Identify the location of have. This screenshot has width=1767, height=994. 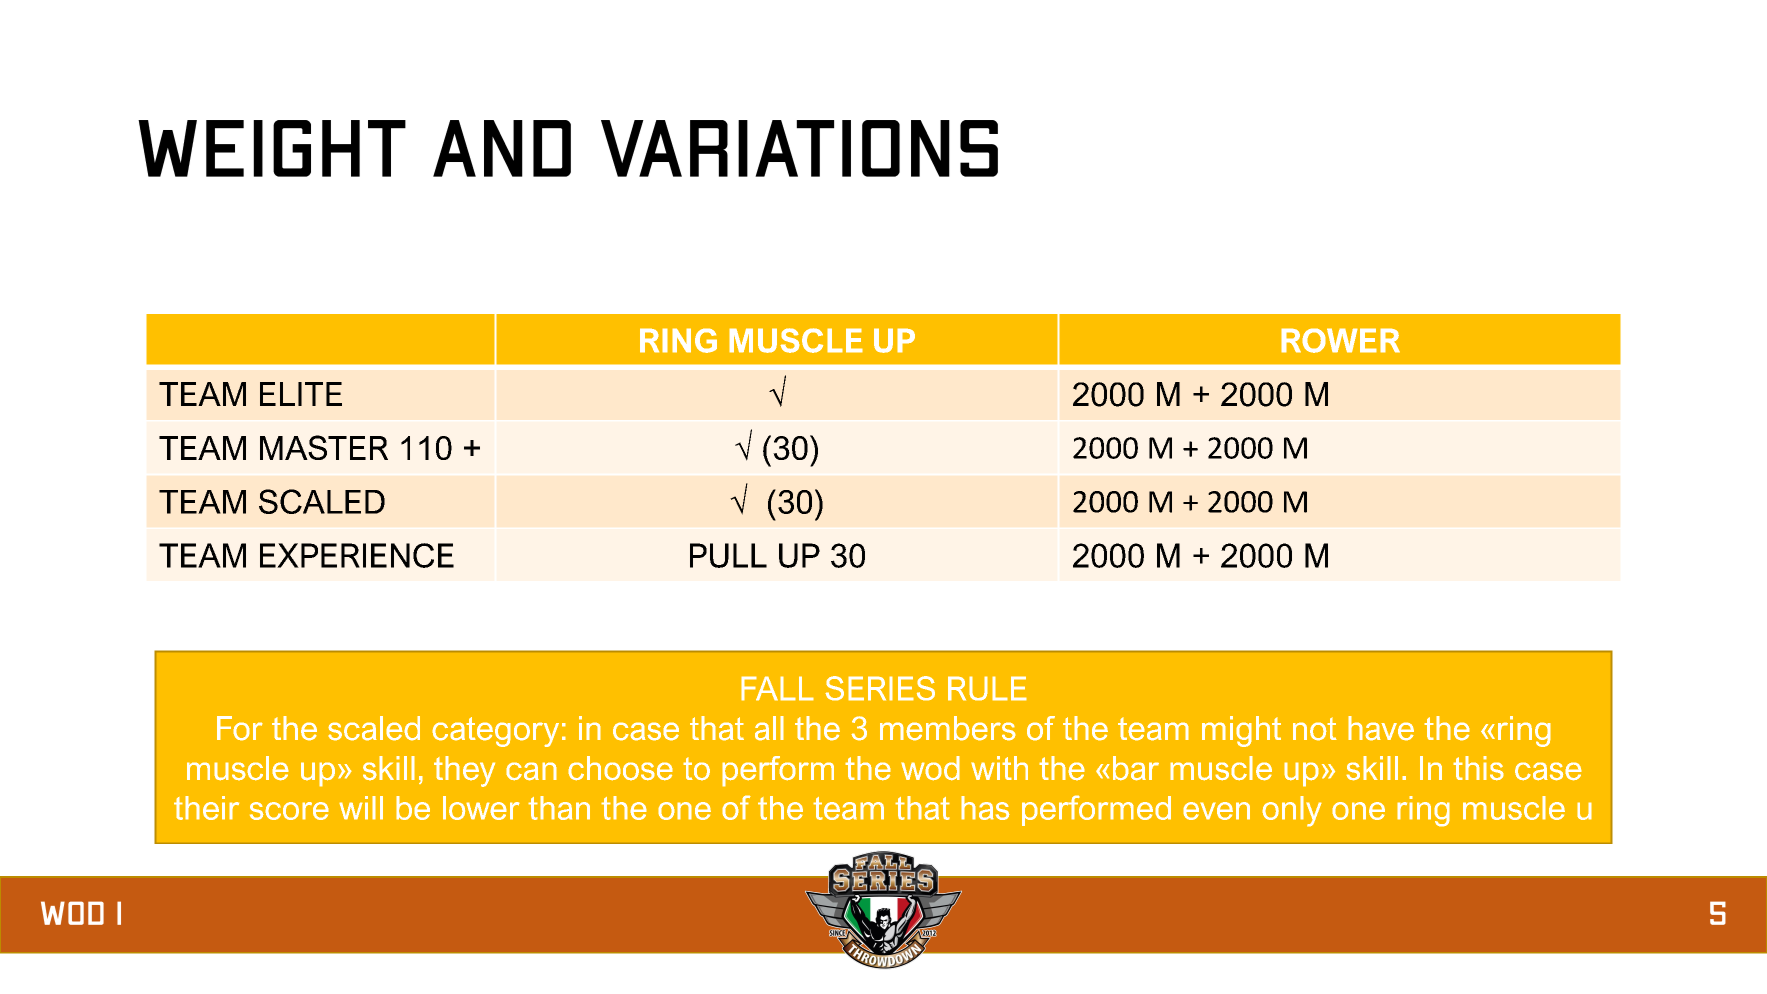
(1381, 728).
